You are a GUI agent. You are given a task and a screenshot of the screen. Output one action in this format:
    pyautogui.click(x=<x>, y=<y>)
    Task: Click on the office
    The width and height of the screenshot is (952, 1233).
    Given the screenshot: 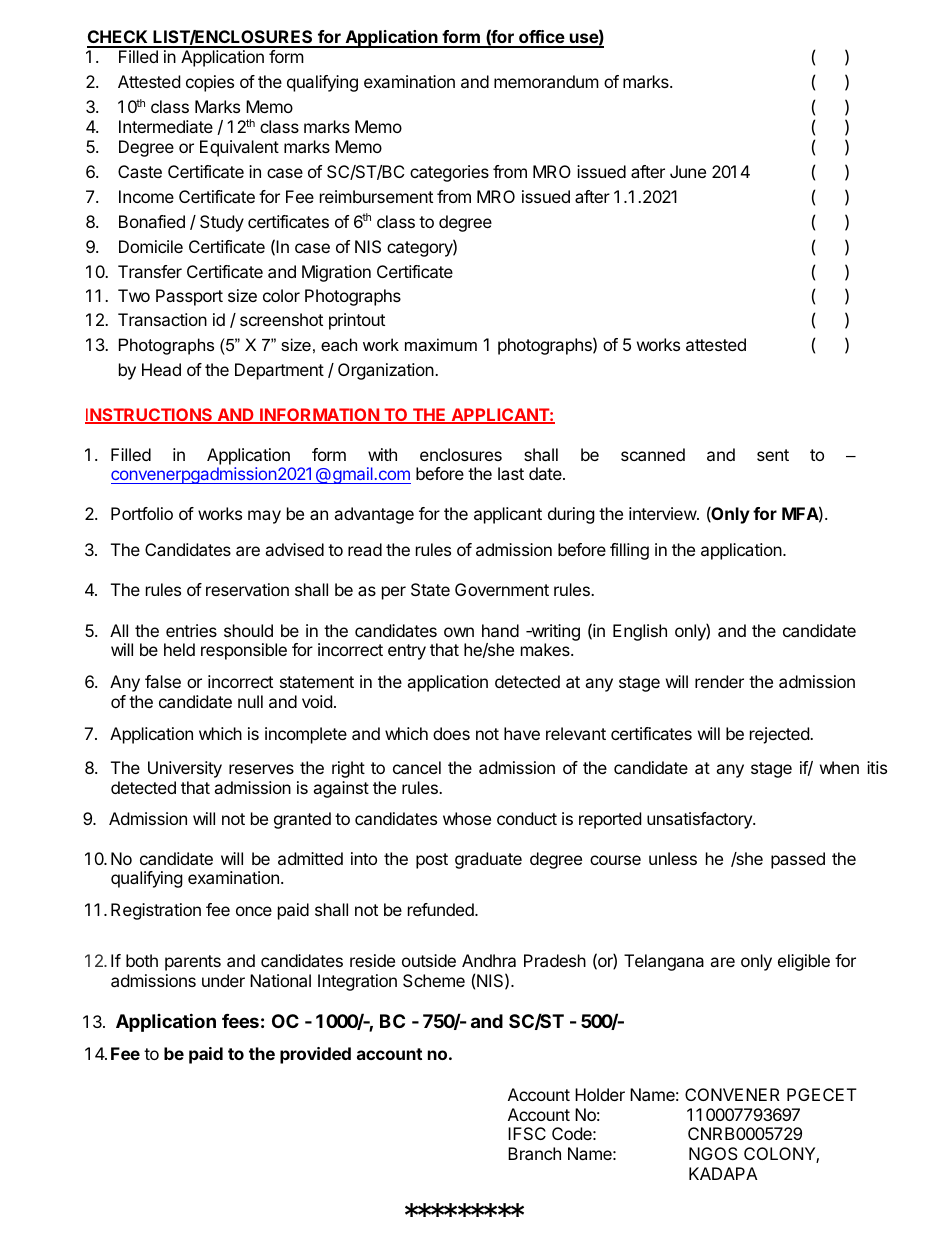 What is the action you would take?
    pyautogui.click(x=541, y=38)
